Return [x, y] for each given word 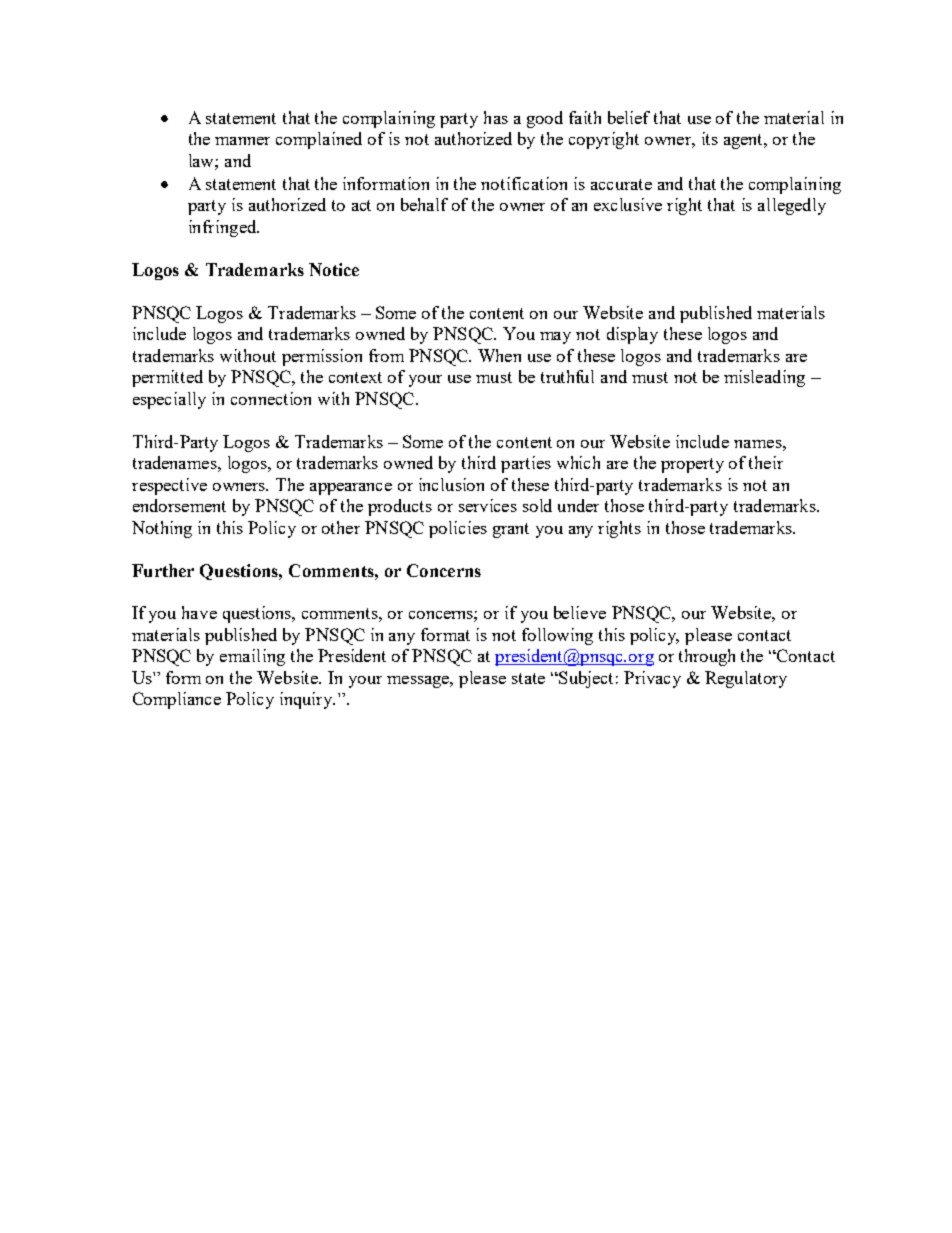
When [499, 355]
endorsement [179, 505]
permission [322, 357]
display [632, 335]
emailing [252, 657]
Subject [585, 679]
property [692, 465]
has [496, 117]
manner [242, 141]
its [710, 138]
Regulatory [746, 679]
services [488, 505]
